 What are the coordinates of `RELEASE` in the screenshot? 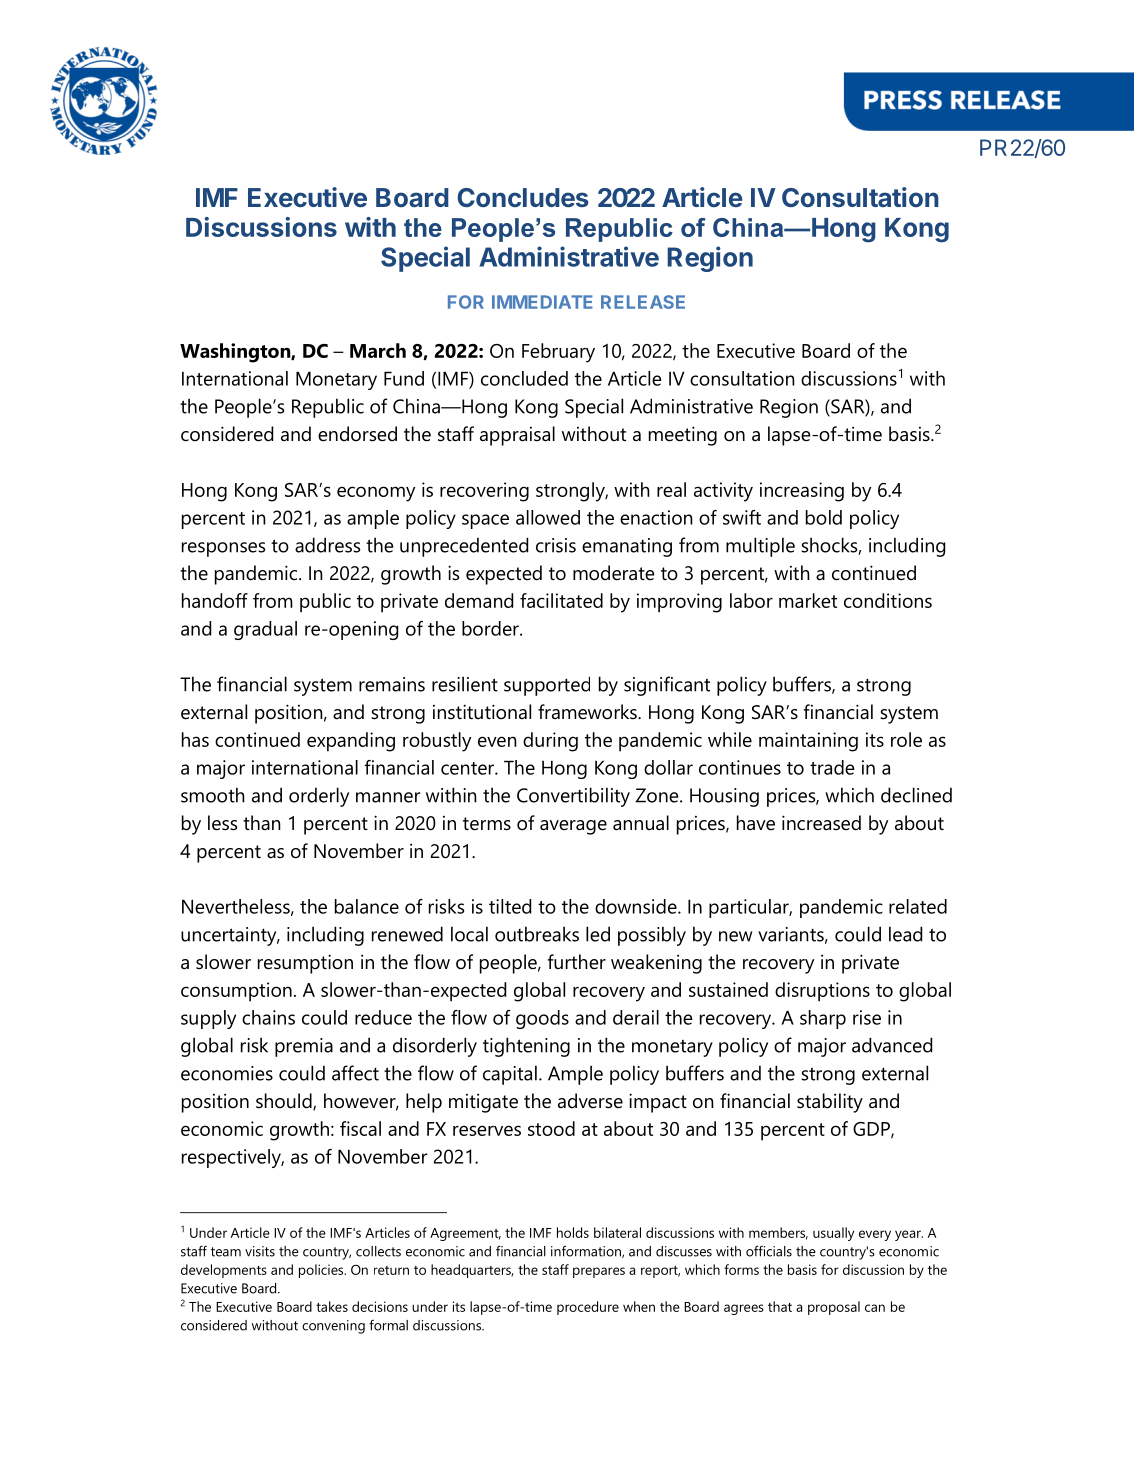 It's located at (643, 302).
